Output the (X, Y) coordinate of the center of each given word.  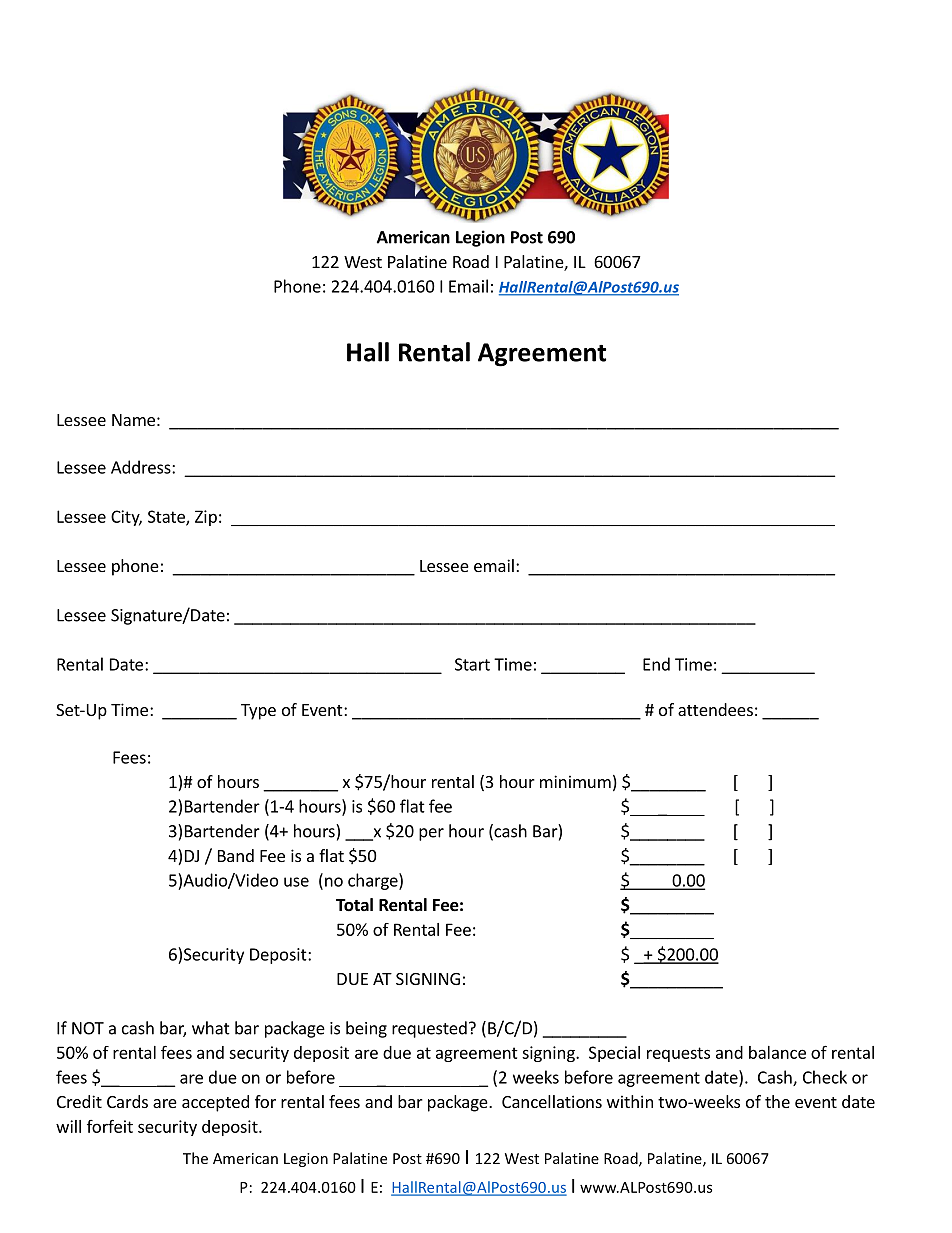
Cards (127, 1101)
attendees (715, 709)
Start (472, 664)
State (167, 517)
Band (236, 855)
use (296, 882)
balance (777, 1052)
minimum (575, 781)
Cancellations (552, 1101)
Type (258, 712)
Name (133, 420)
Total (354, 905)
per (431, 834)
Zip (206, 518)
